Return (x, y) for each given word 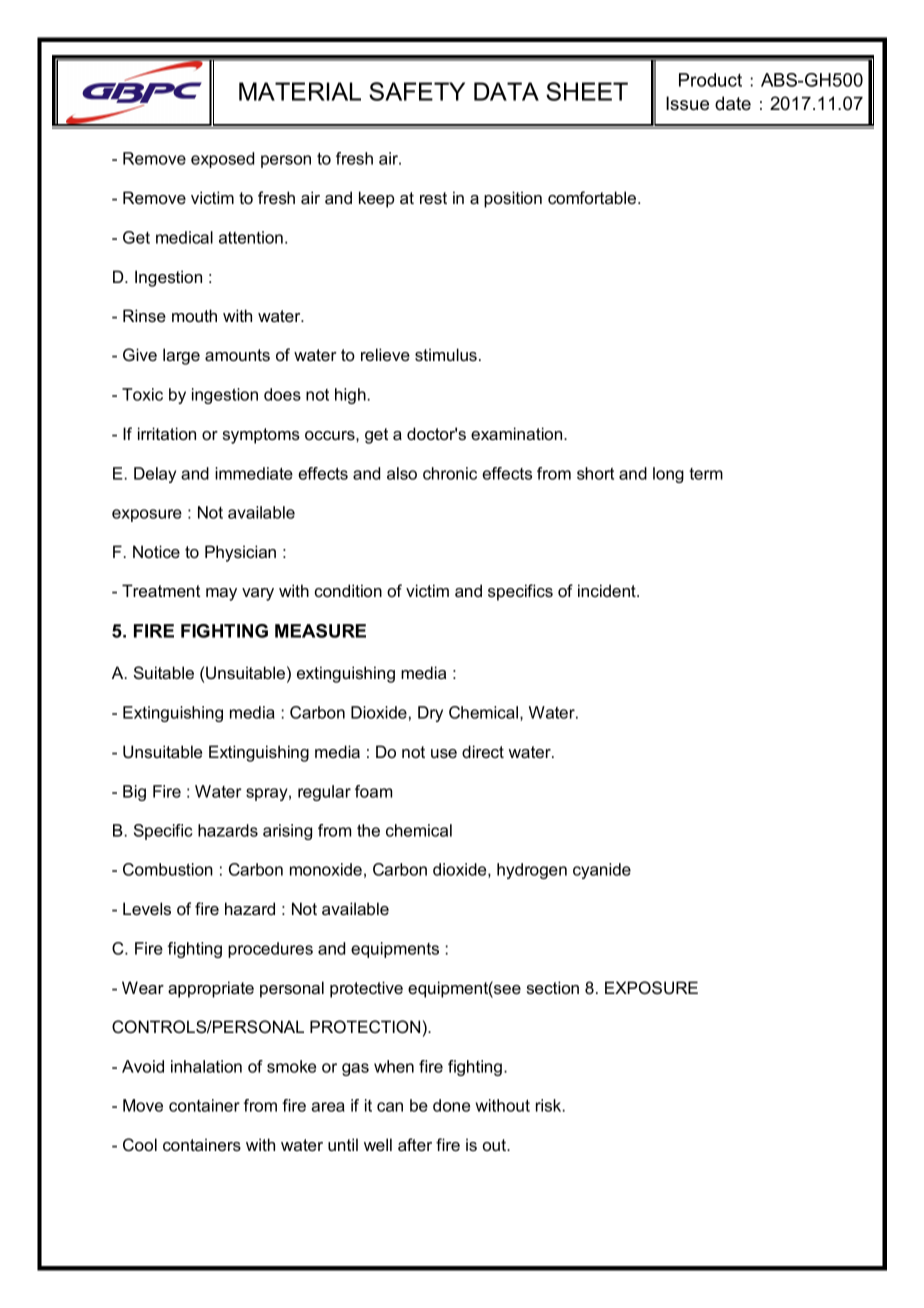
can (390, 1107)
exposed (222, 160)
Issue (687, 103)
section (553, 987)
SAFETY (417, 91)
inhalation (206, 1066)
